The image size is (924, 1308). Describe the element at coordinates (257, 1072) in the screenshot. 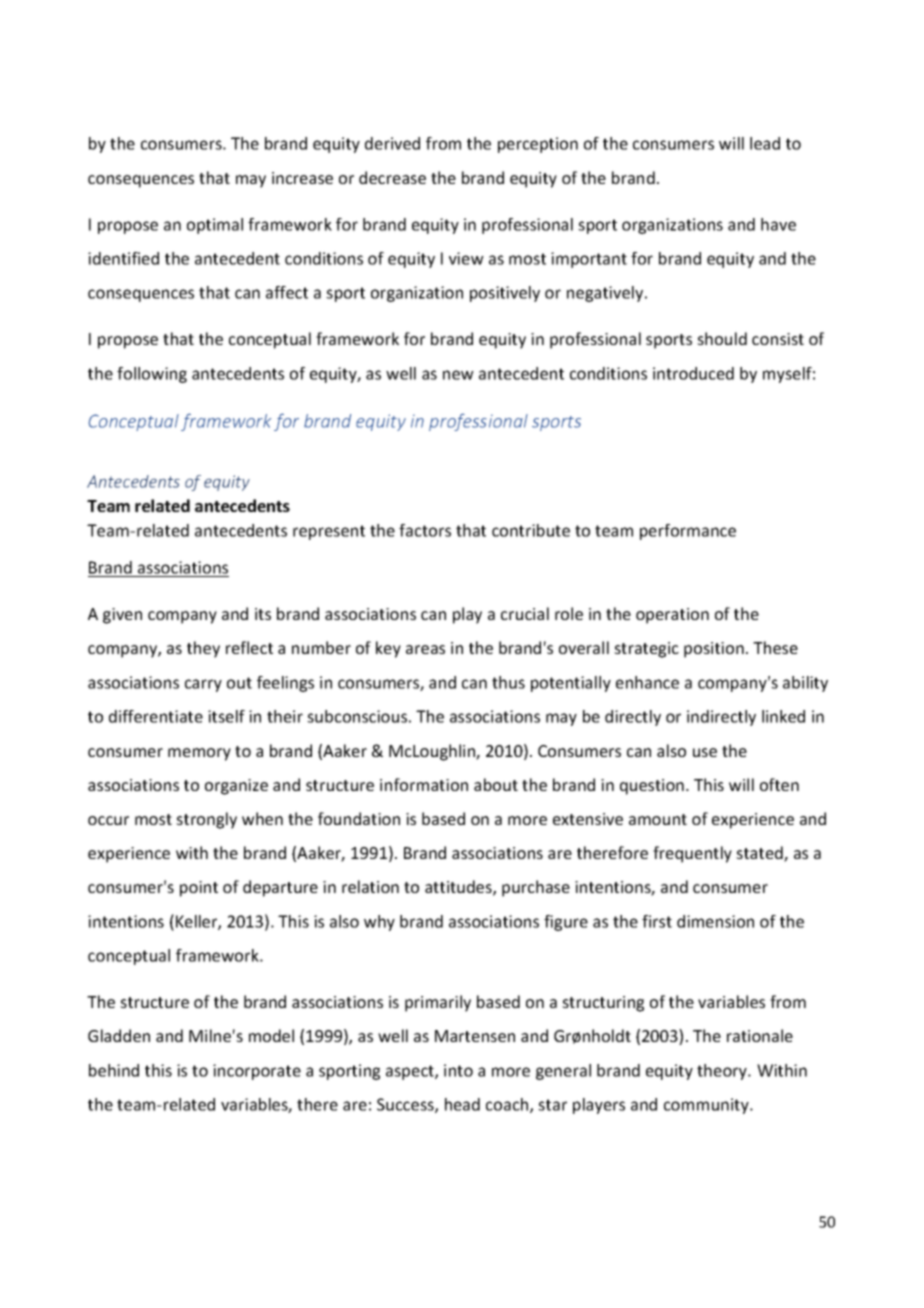

I see `incorporate` at that location.
